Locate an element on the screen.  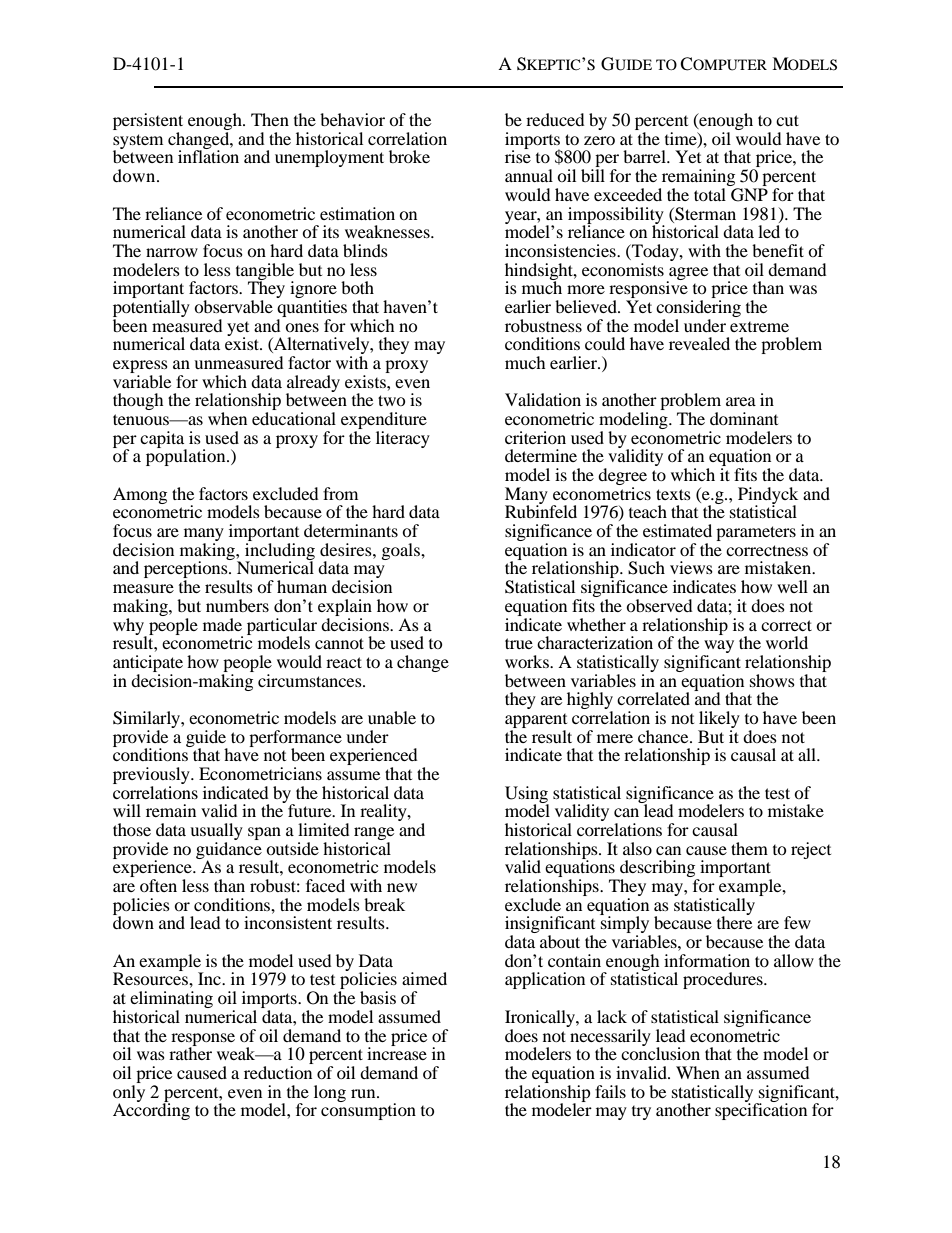
true is located at coordinates (519, 643).
